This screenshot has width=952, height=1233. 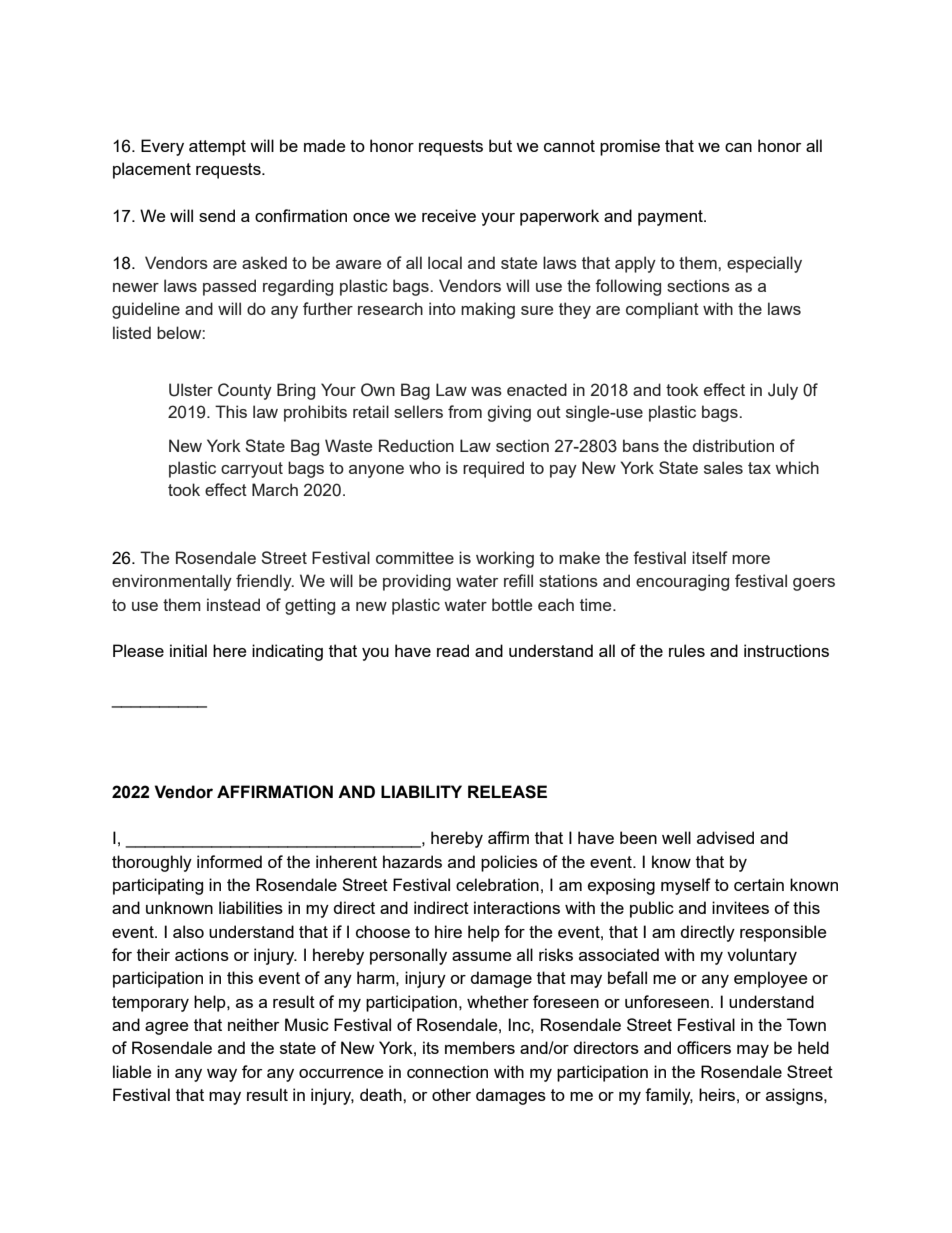 I want to click on receive, so click(x=449, y=215).
